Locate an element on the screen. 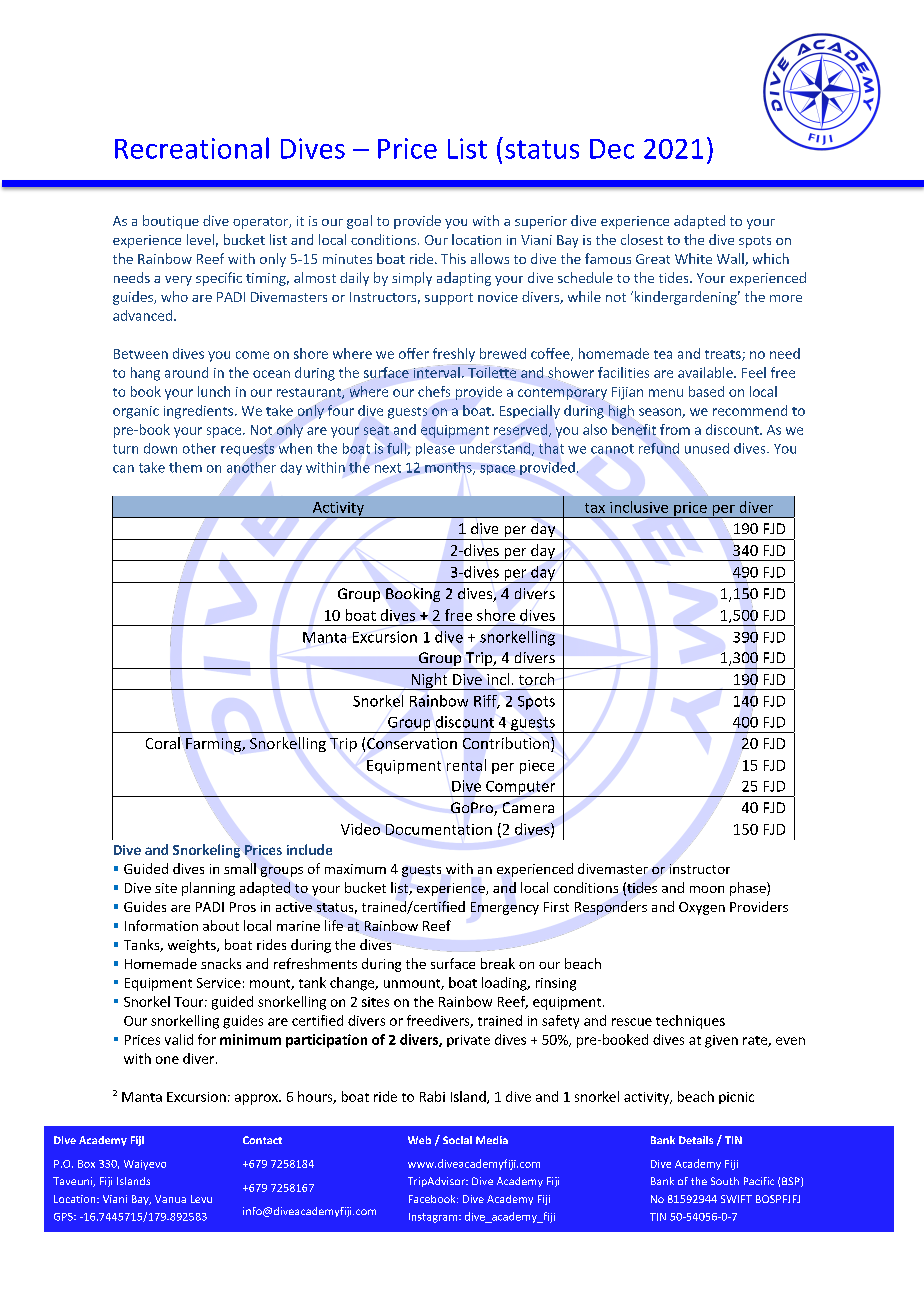 Image resolution: width=924 pixels, height=1308 pixels. Box is located at coordinates (86, 1164).
